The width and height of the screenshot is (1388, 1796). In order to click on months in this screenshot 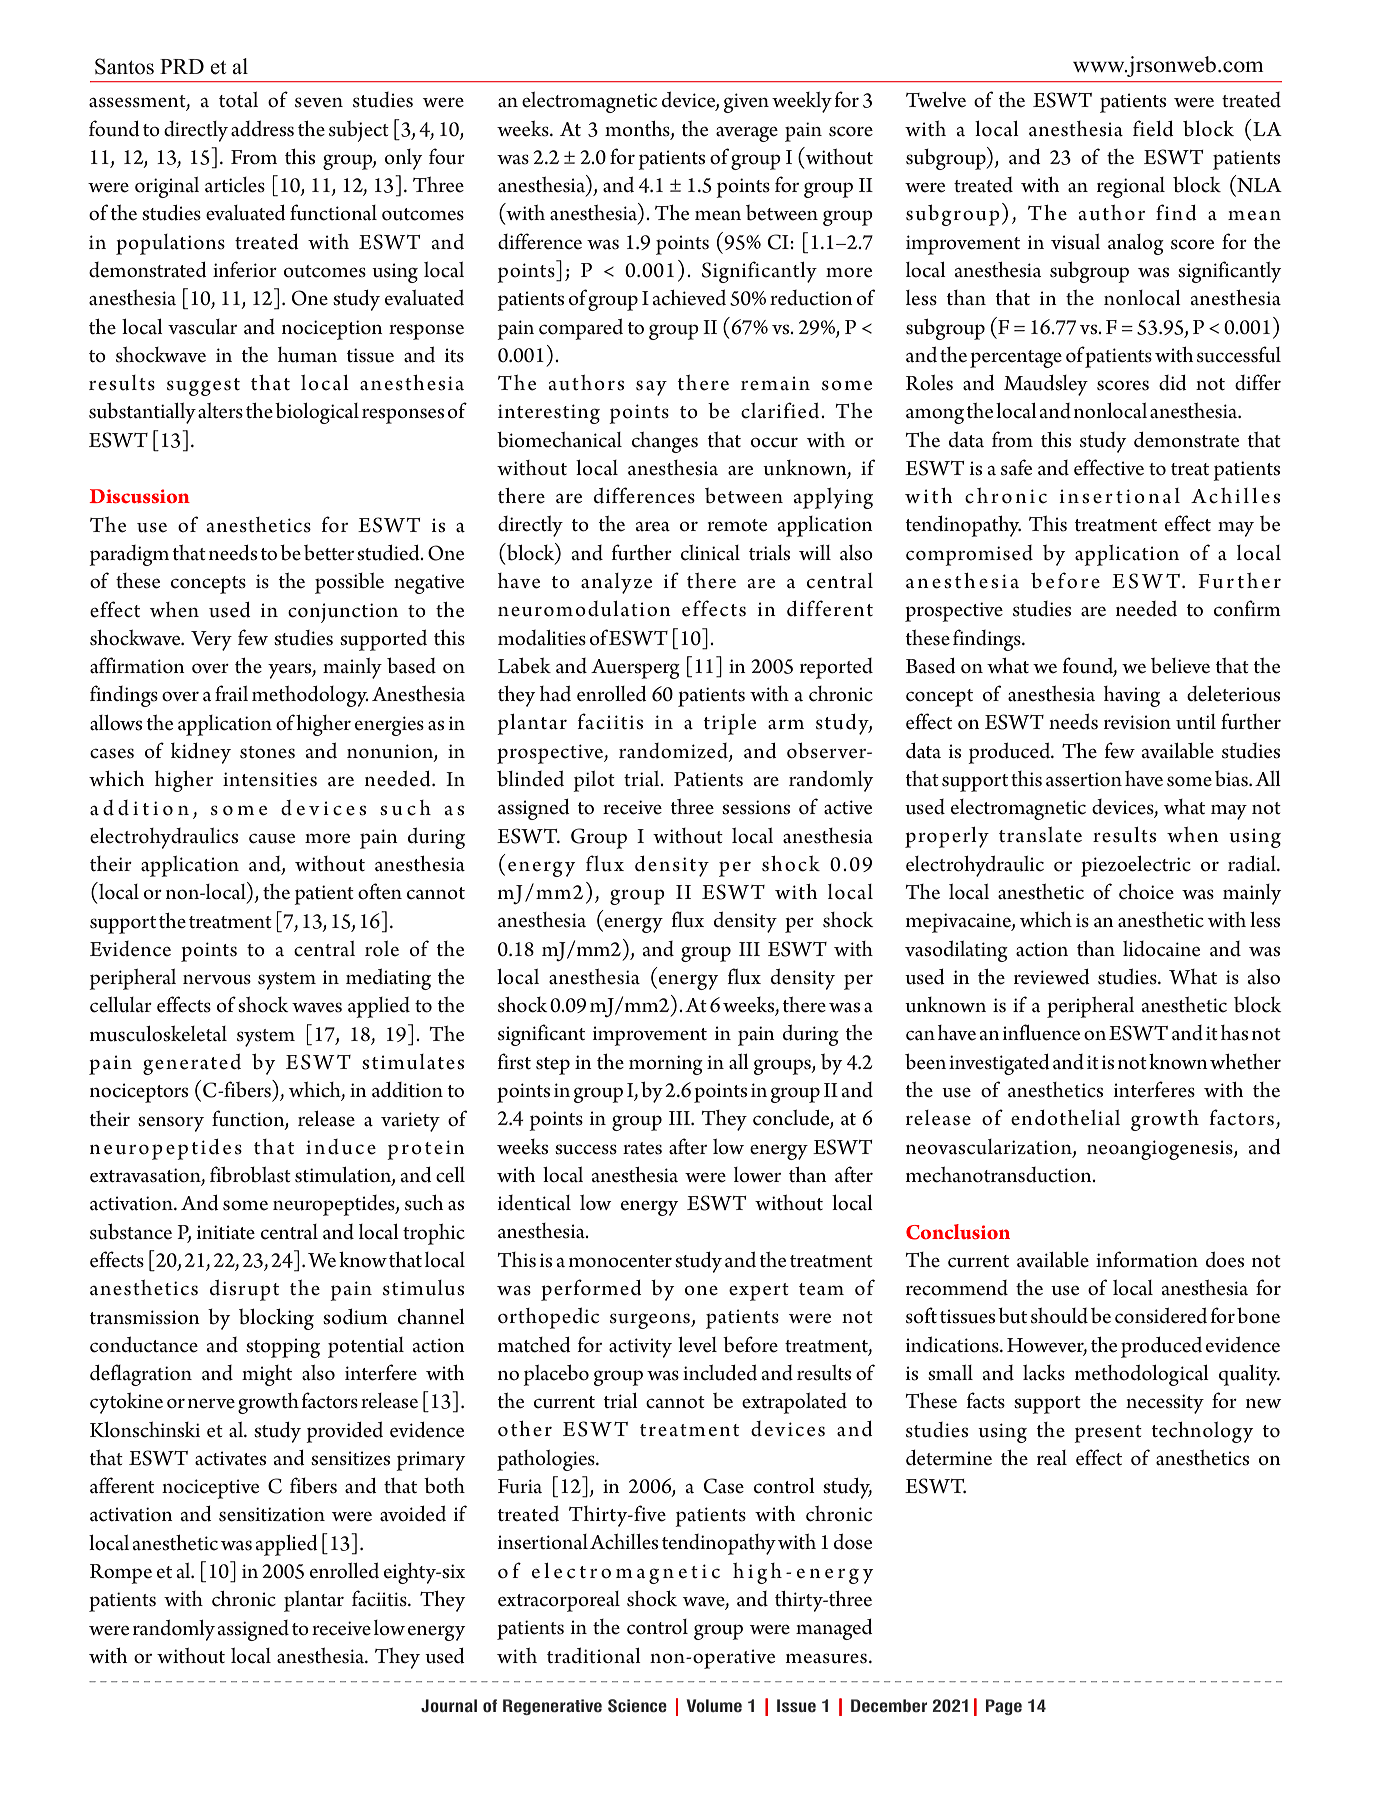, I will do `click(638, 129)`.
